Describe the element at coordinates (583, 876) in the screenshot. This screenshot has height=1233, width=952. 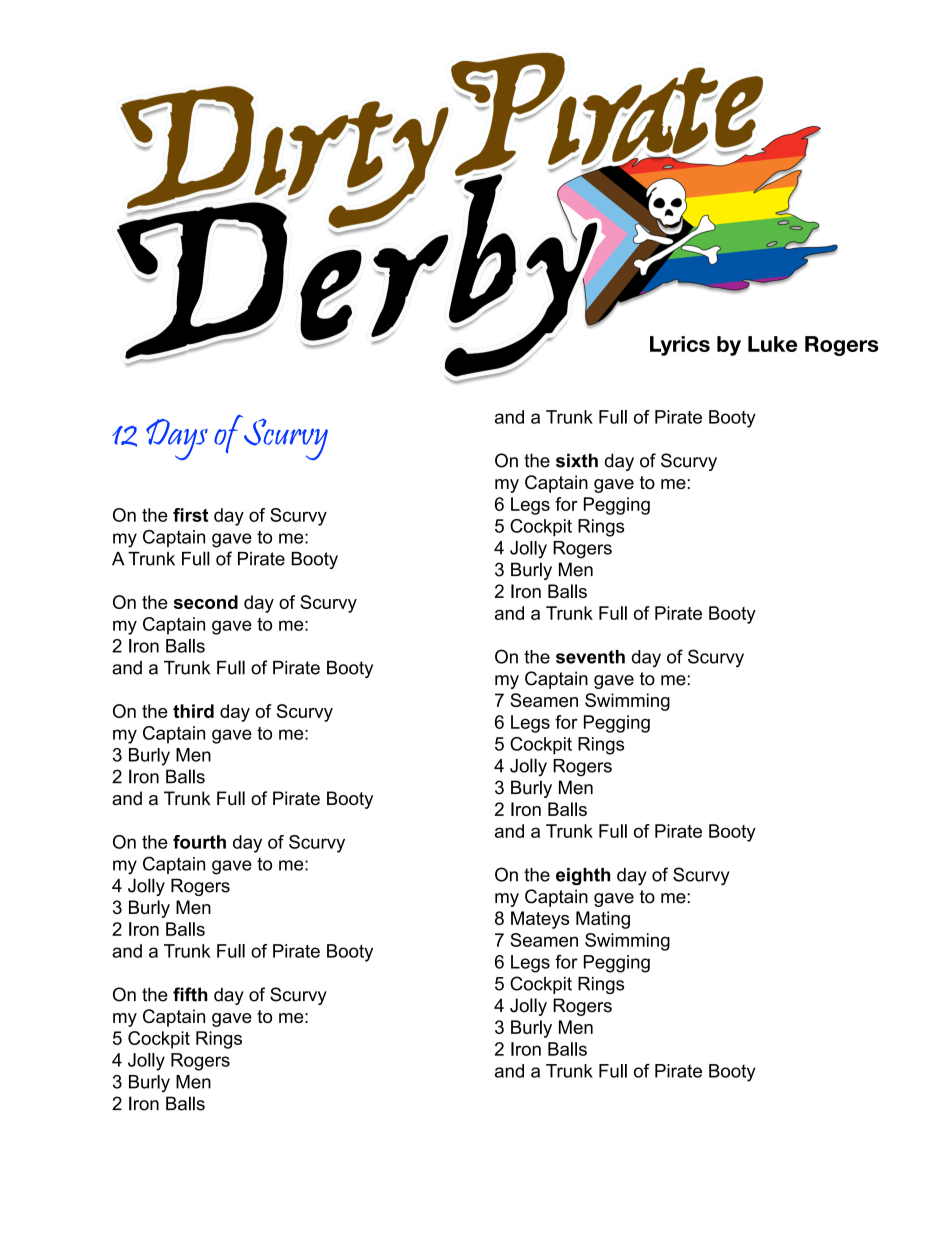
I see `eighth` at that location.
